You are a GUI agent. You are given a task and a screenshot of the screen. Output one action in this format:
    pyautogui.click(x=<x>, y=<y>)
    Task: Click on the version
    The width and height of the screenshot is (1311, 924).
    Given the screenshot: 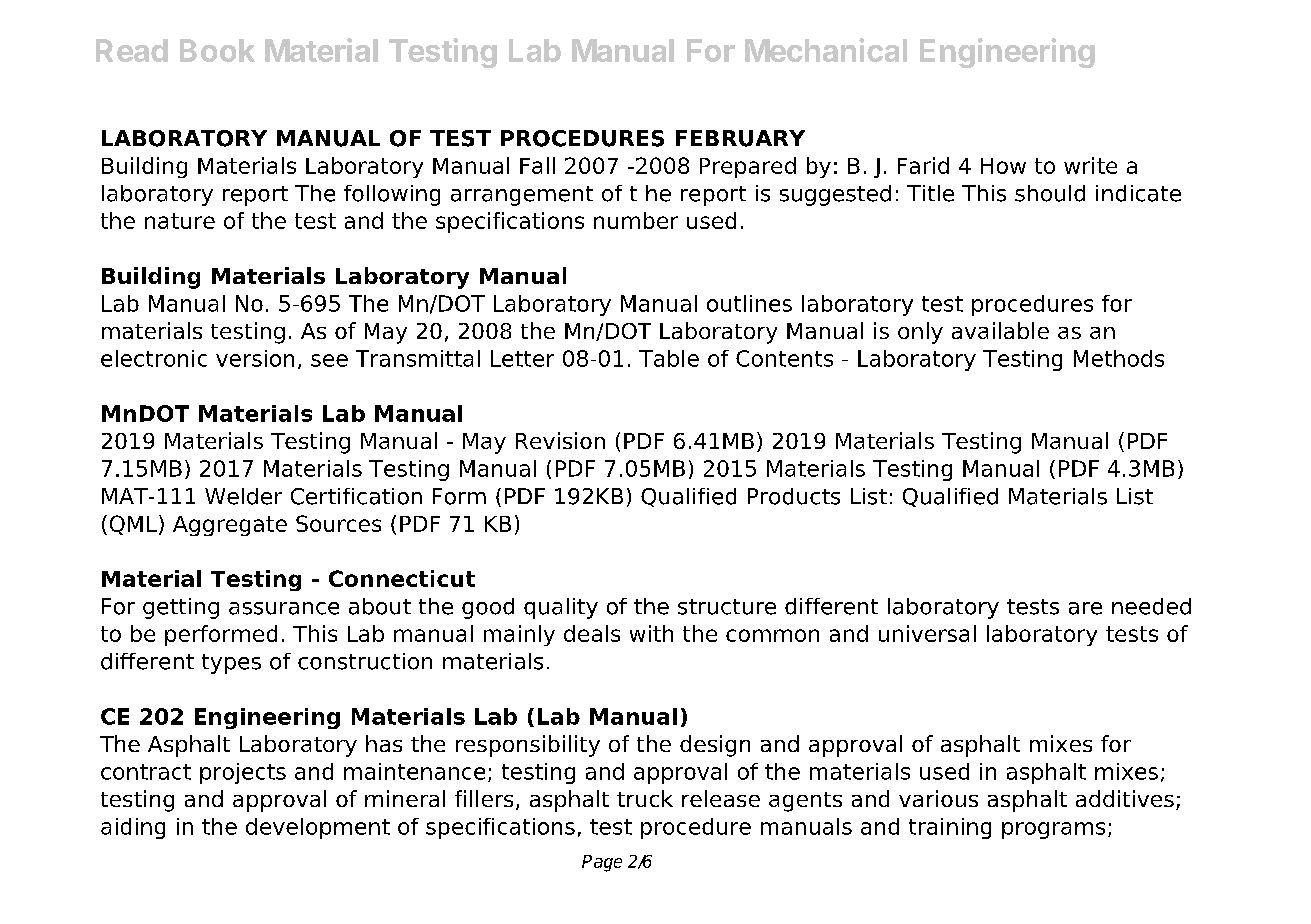 What is the action you would take?
    pyautogui.click(x=255, y=358)
